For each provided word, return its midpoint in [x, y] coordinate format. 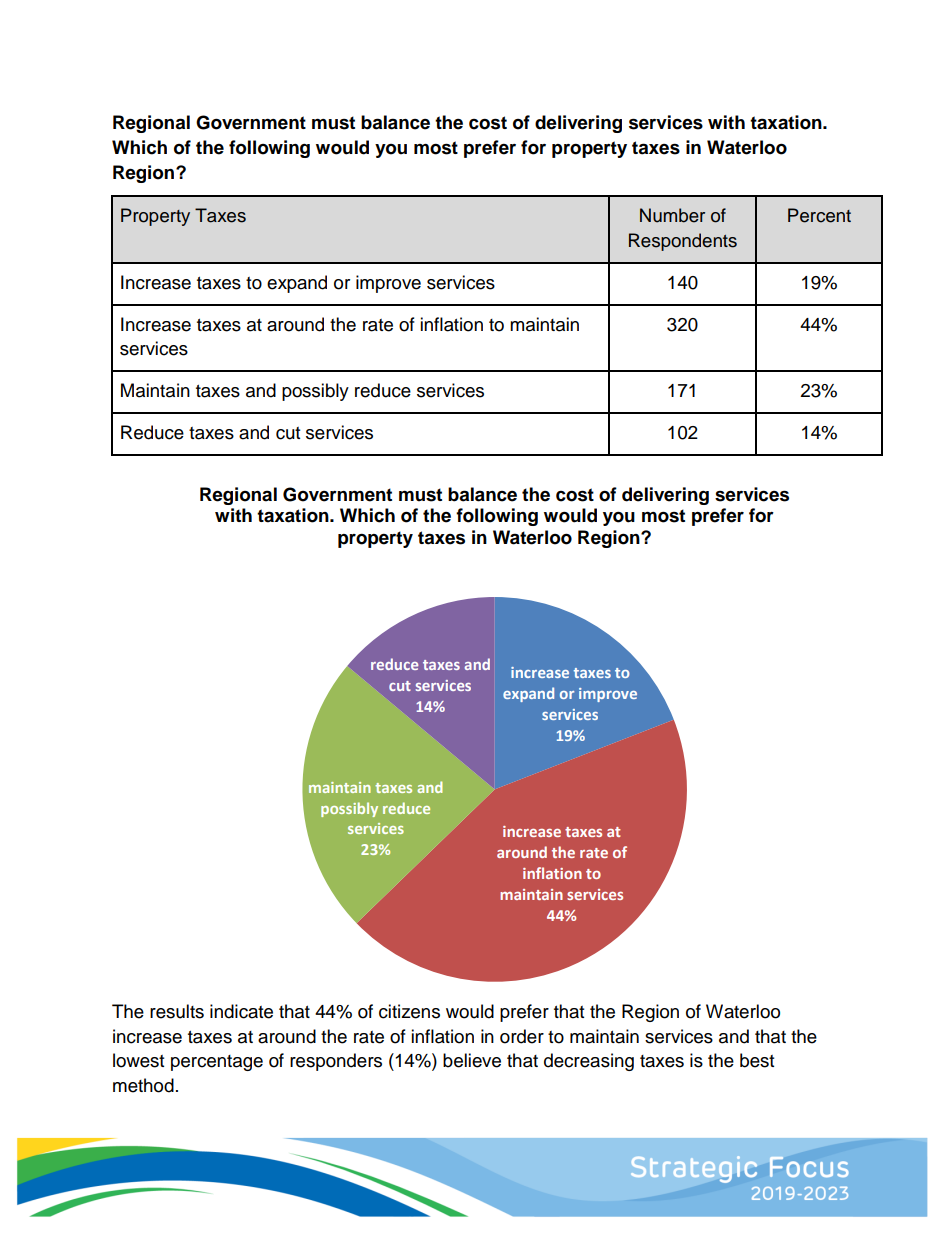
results [177, 1011]
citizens [409, 1011]
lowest [138, 1060]
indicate [241, 1011]
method [143, 1085]
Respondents [683, 242]
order [522, 1036]
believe [472, 1060]
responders [336, 1062]
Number [672, 215]
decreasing [589, 1062]
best [757, 1060]
